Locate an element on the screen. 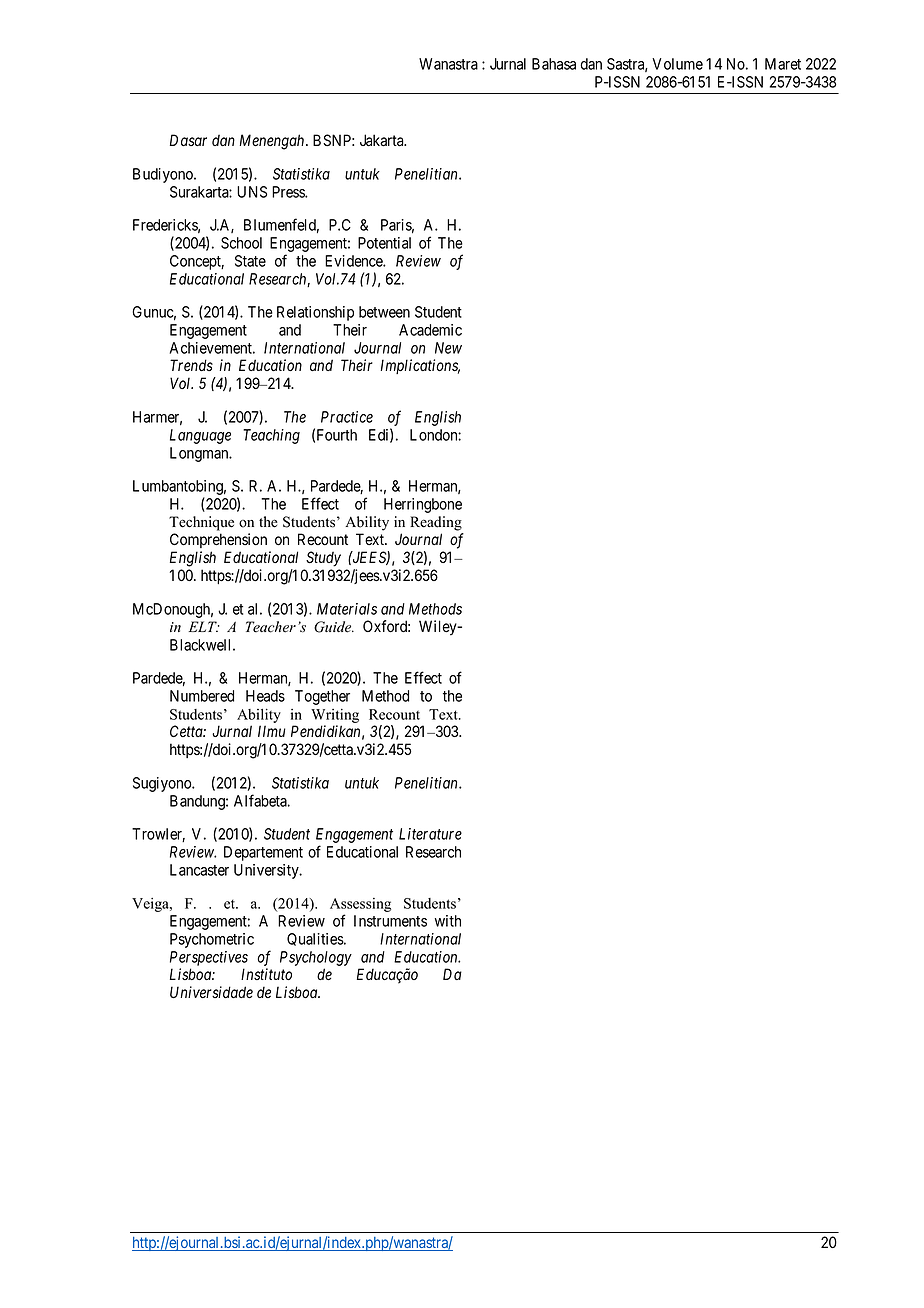  UNS is located at coordinates (252, 192).
